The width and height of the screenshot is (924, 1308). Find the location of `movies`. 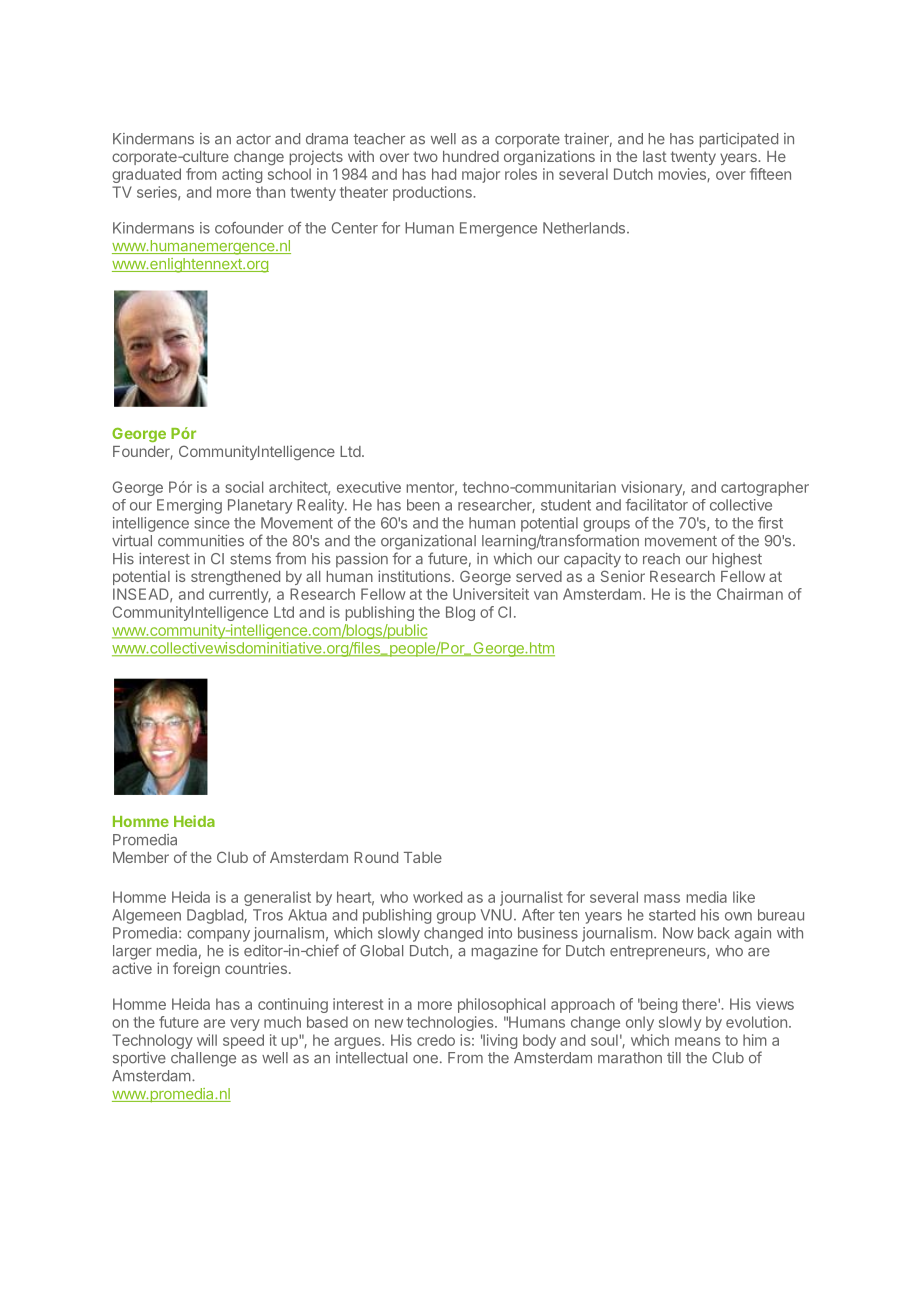

movies is located at coordinates (683, 175).
